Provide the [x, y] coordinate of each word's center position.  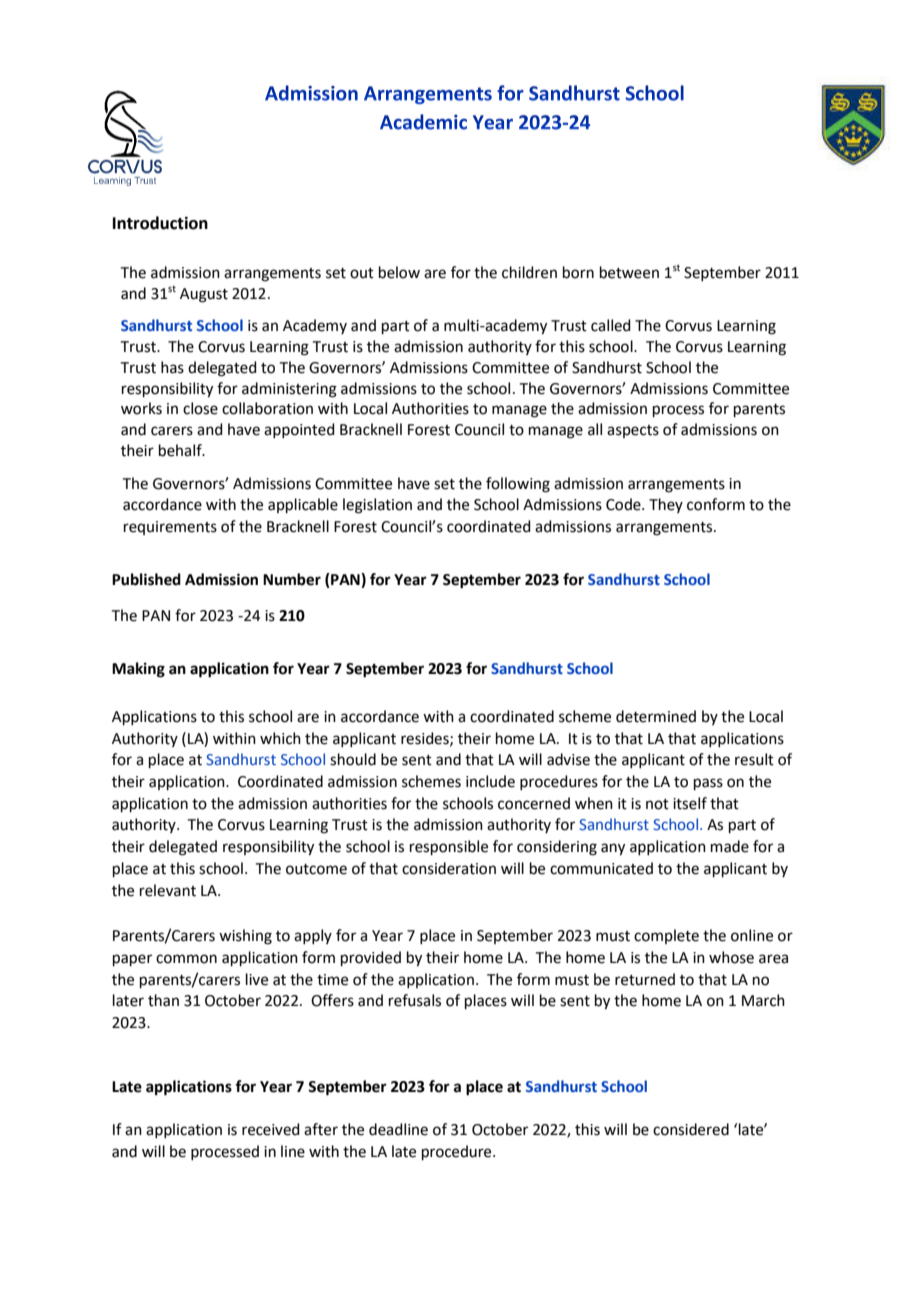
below [399, 272]
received [271, 1129]
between [629, 272]
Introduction [160, 223]
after [321, 1129]
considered [691, 1129]
